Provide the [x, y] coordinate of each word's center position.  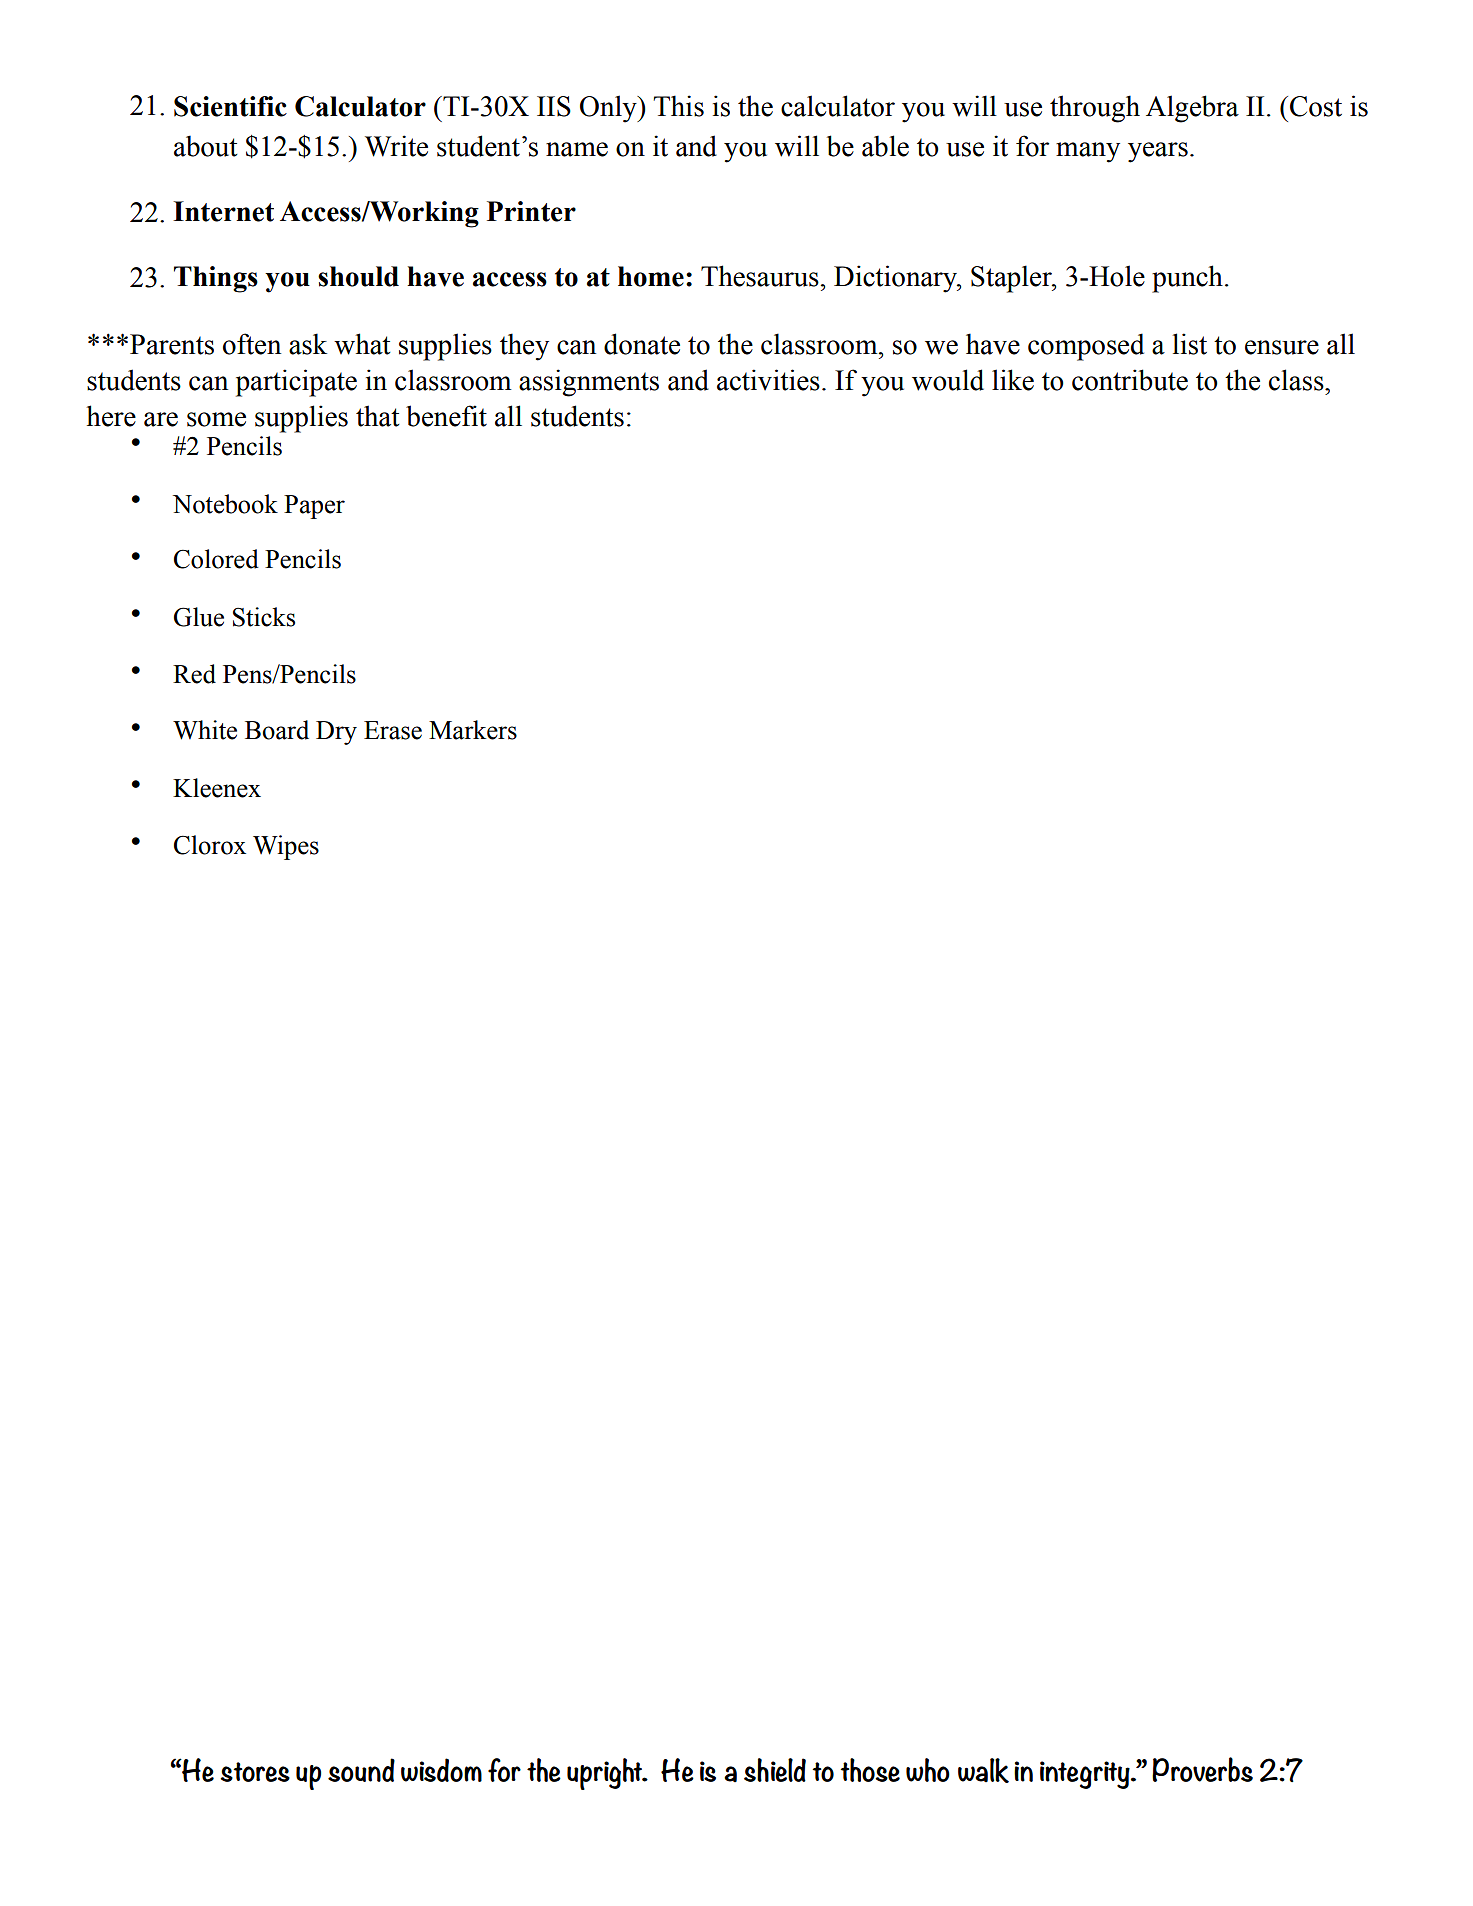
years [1158, 152]
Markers [473, 730]
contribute [1130, 380]
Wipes [286, 847]
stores [255, 1772]
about [205, 146]
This [679, 106]
